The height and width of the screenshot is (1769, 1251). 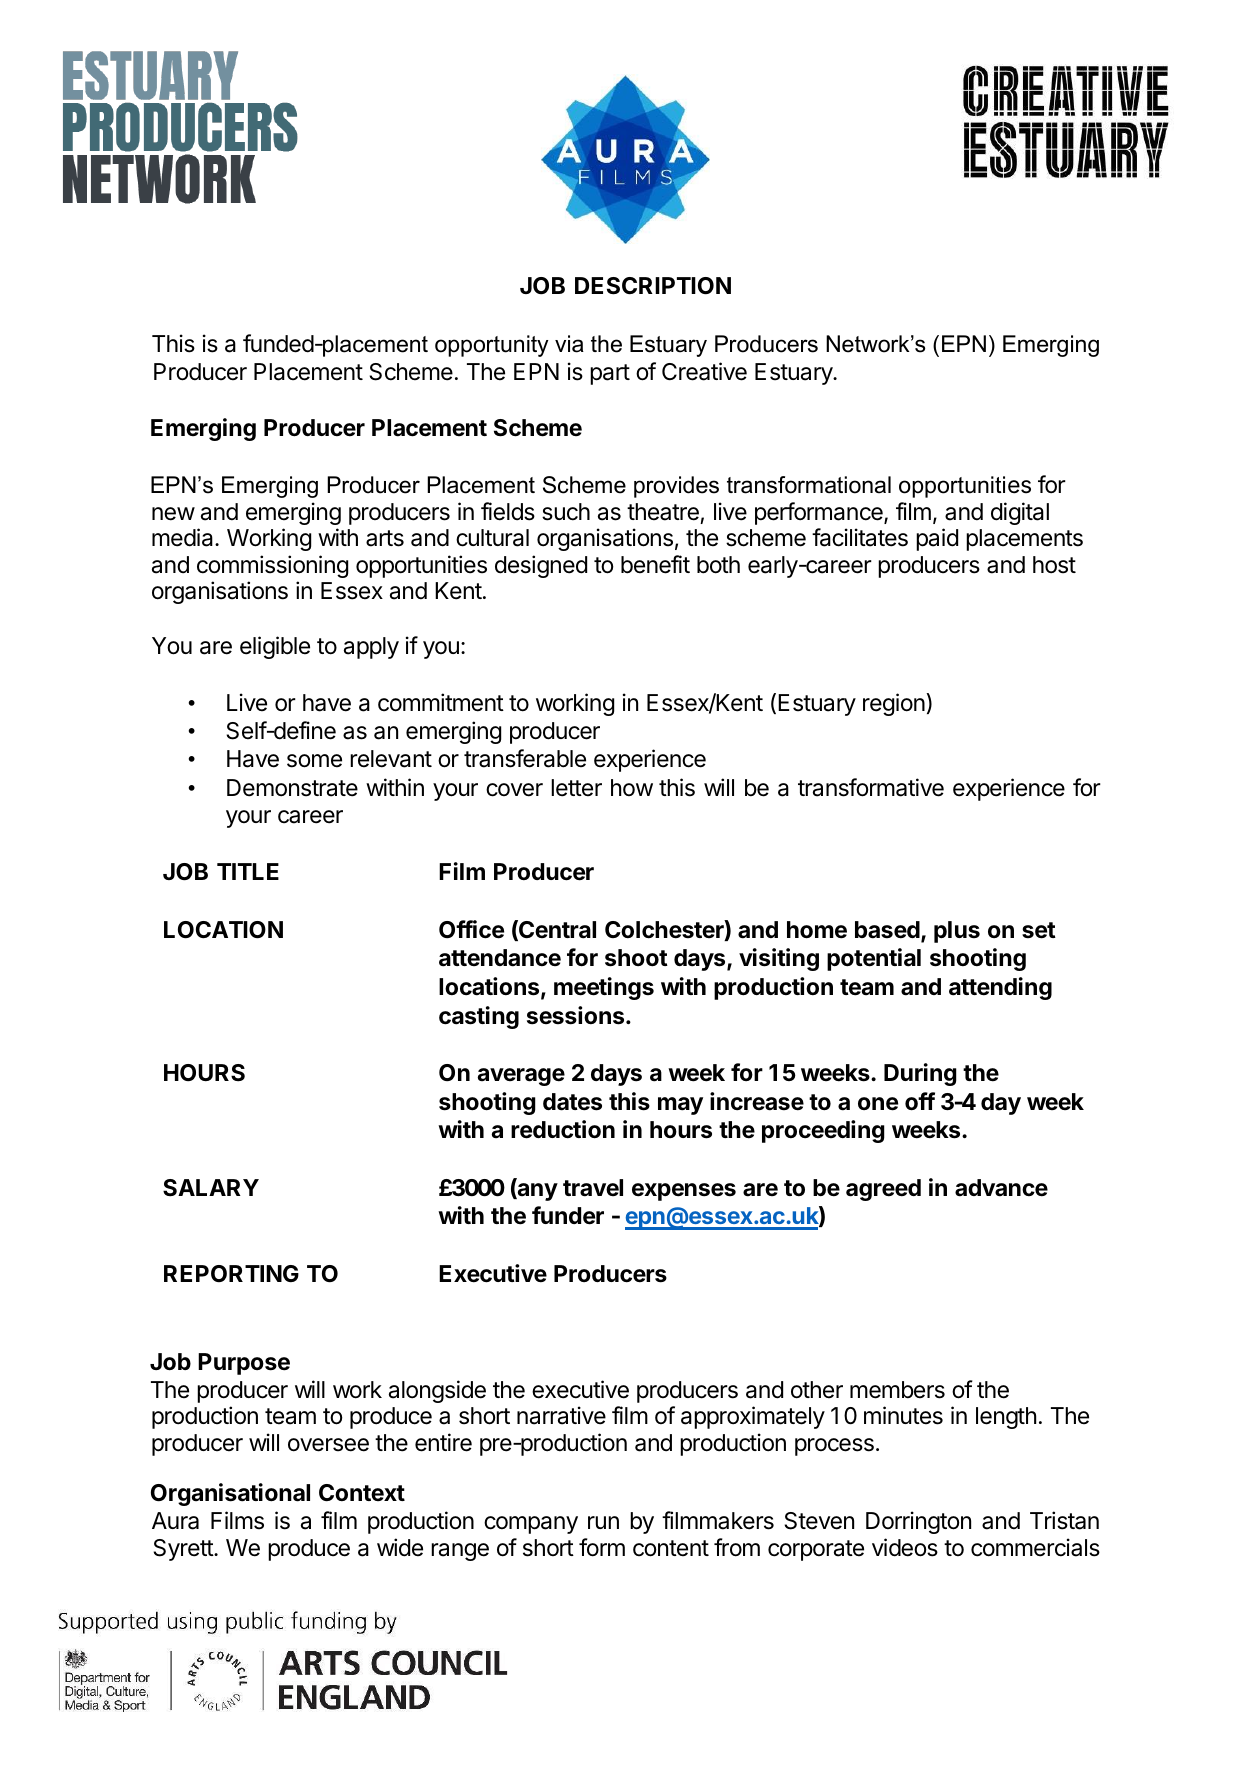 What do you see at coordinates (603, 1522) in the screenshot?
I see `run` at bounding box center [603, 1522].
